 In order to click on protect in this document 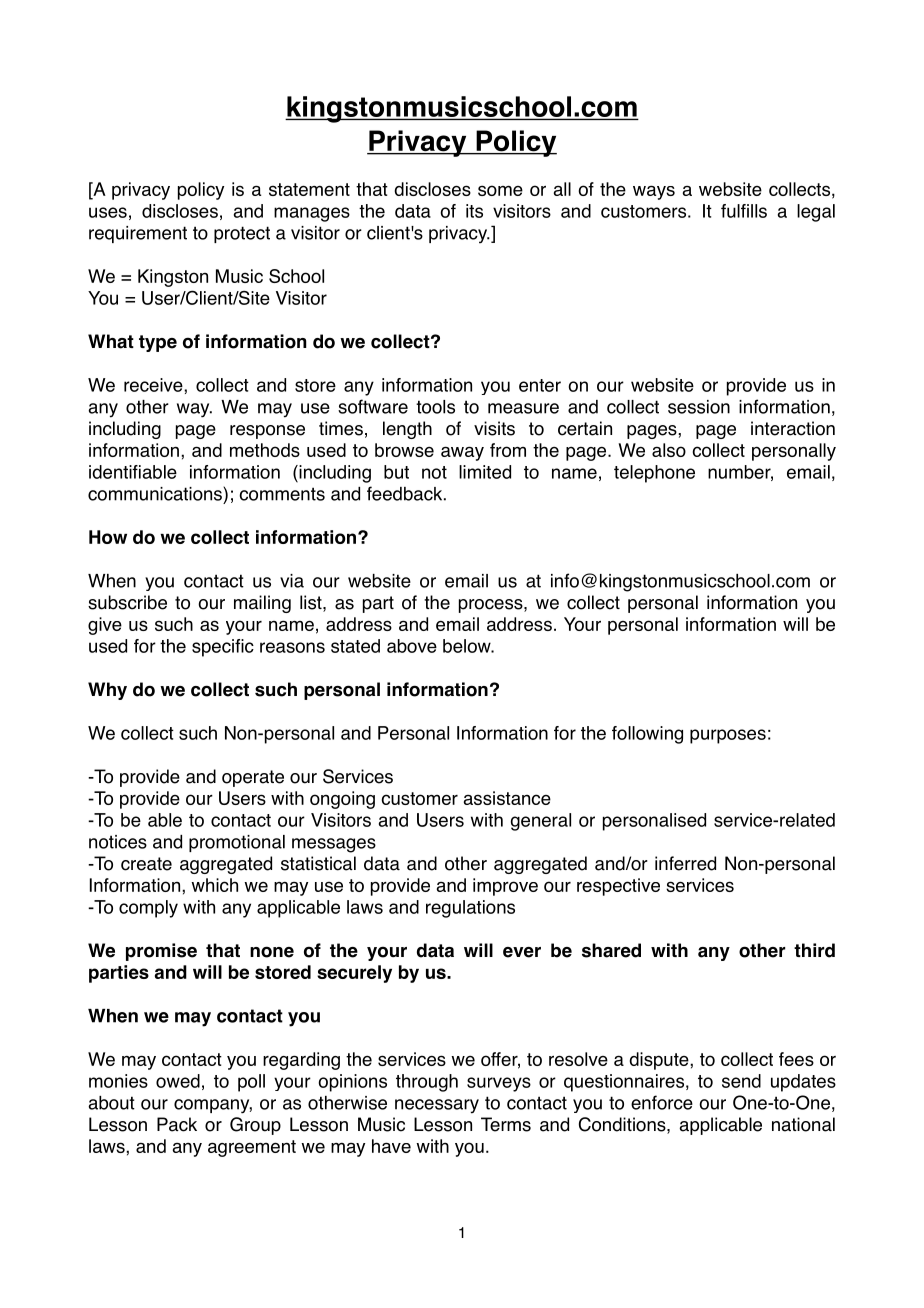, I will do `click(242, 234)`.
